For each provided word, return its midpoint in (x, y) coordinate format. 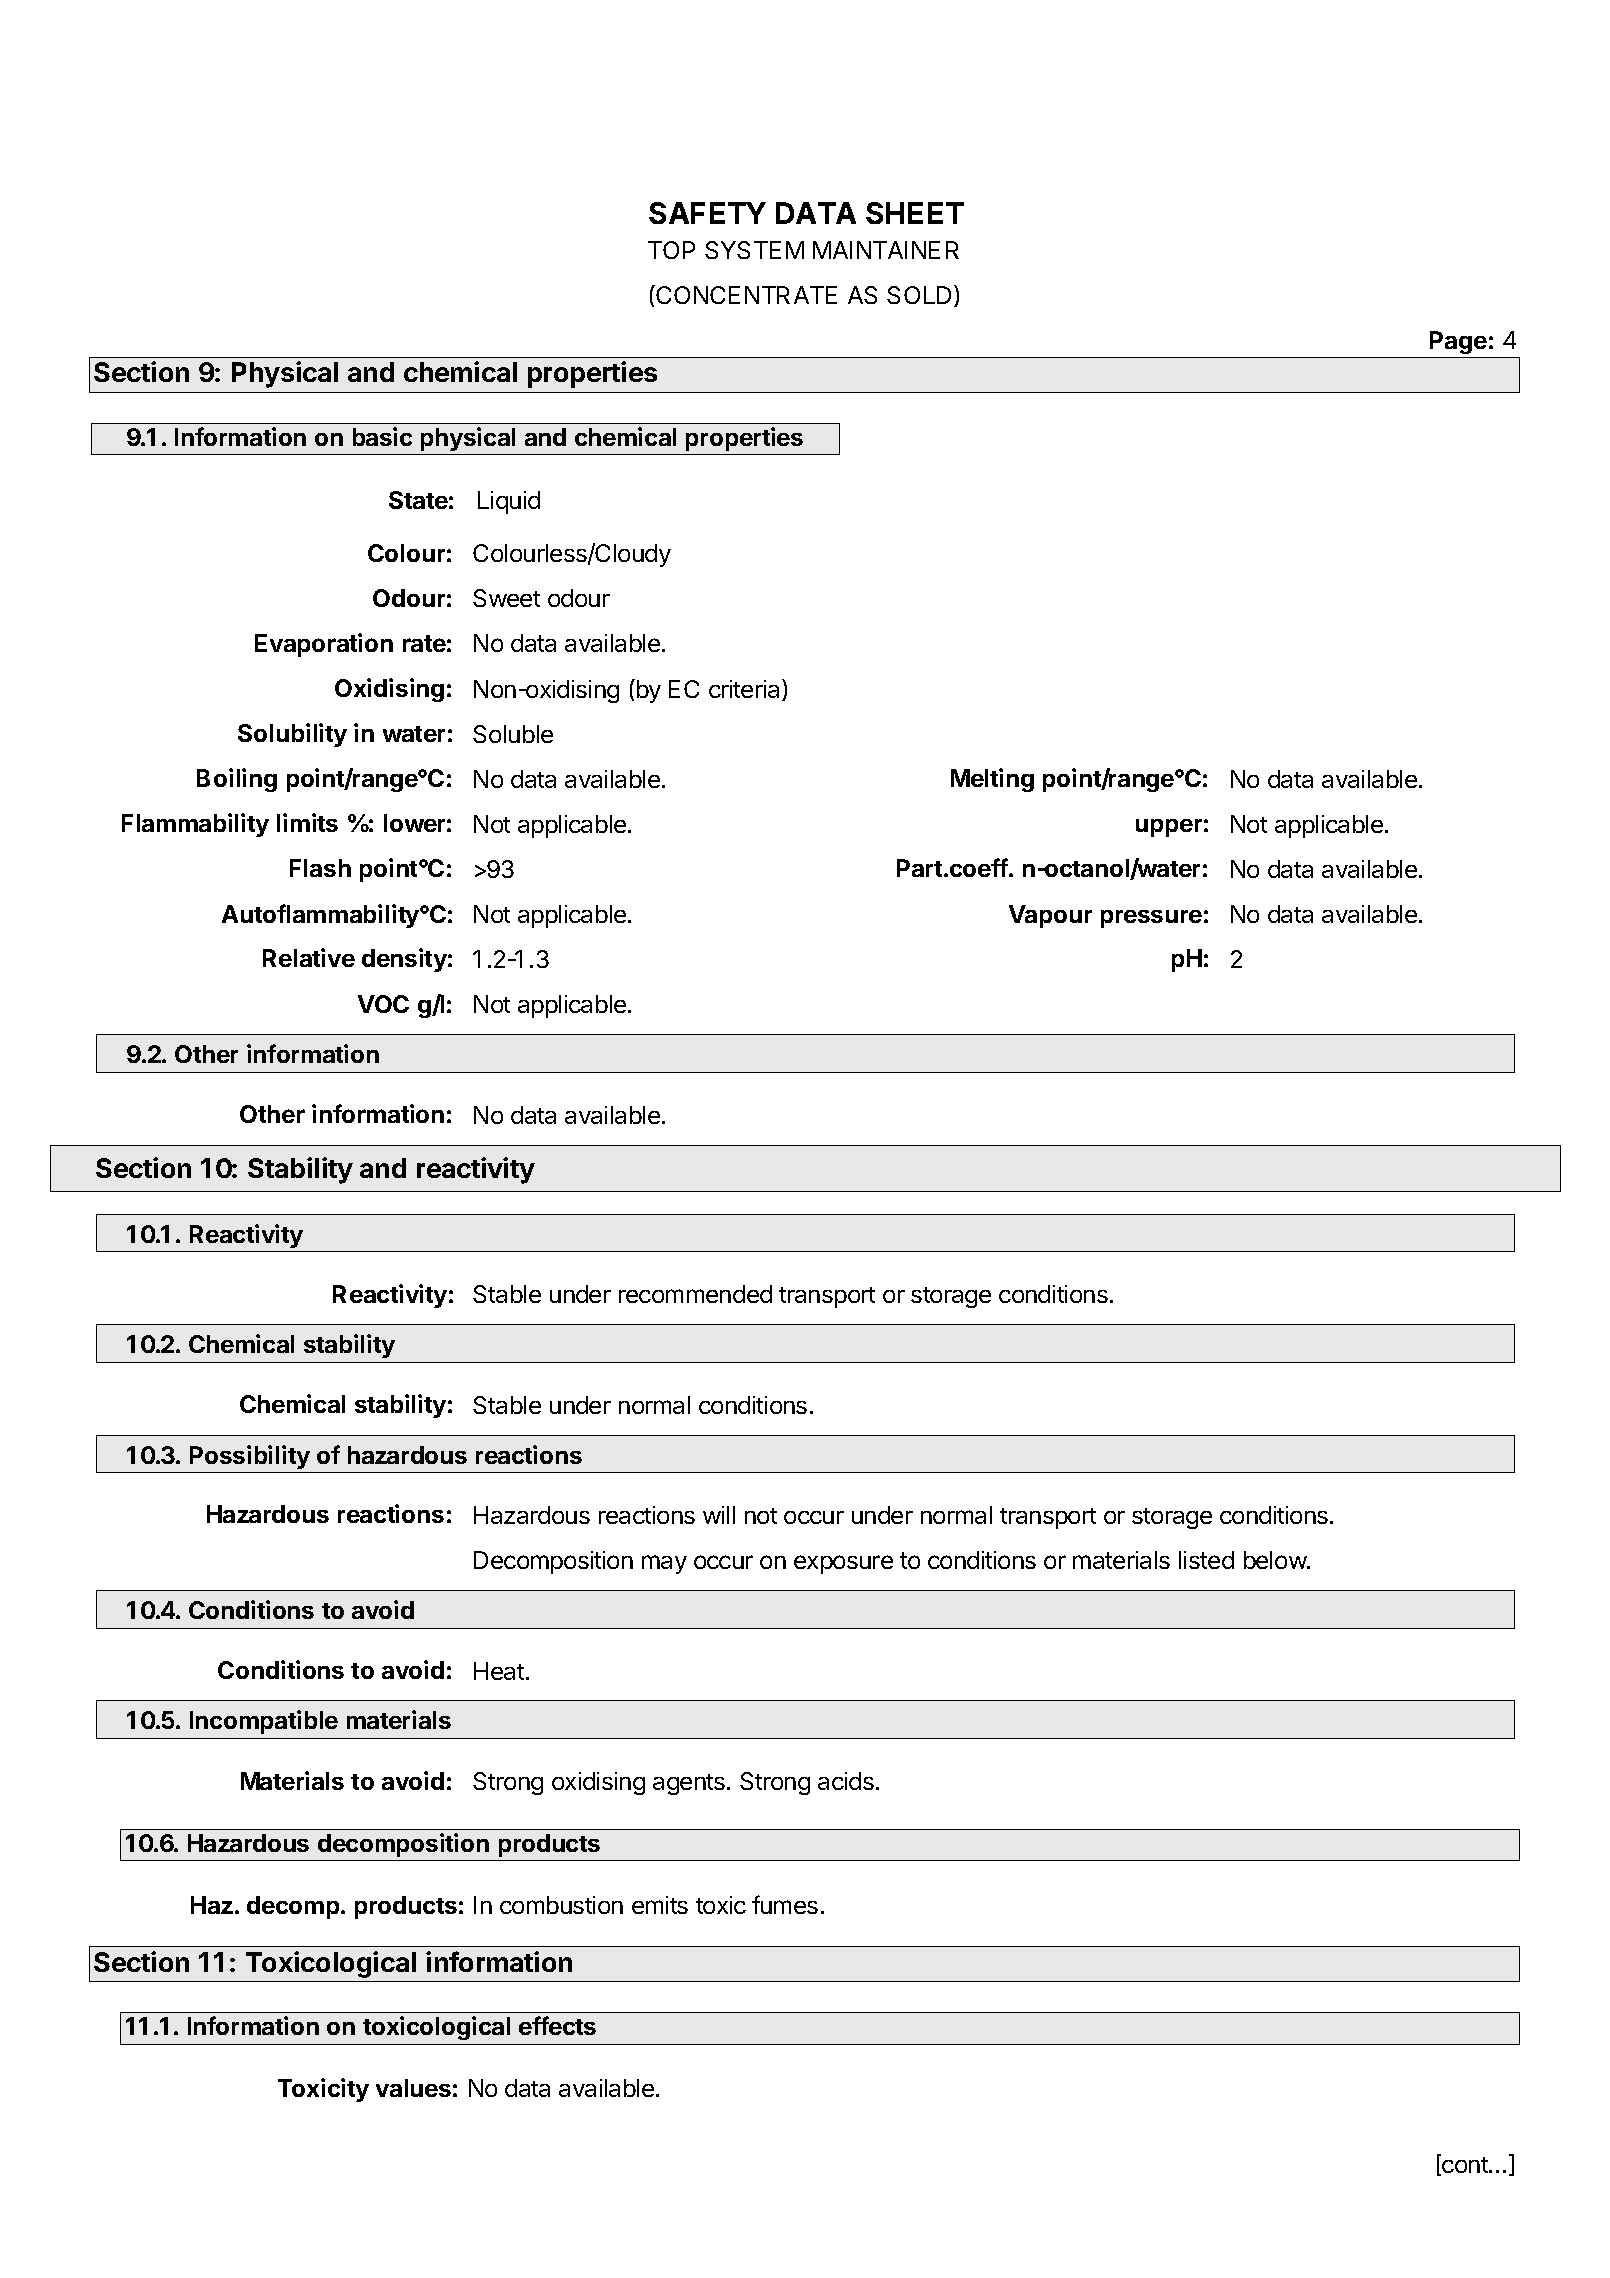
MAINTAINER (886, 250)
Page (1458, 342)
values (413, 2088)
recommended (695, 1294)
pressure (1151, 919)
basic (382, 436)
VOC (383, 1004)
